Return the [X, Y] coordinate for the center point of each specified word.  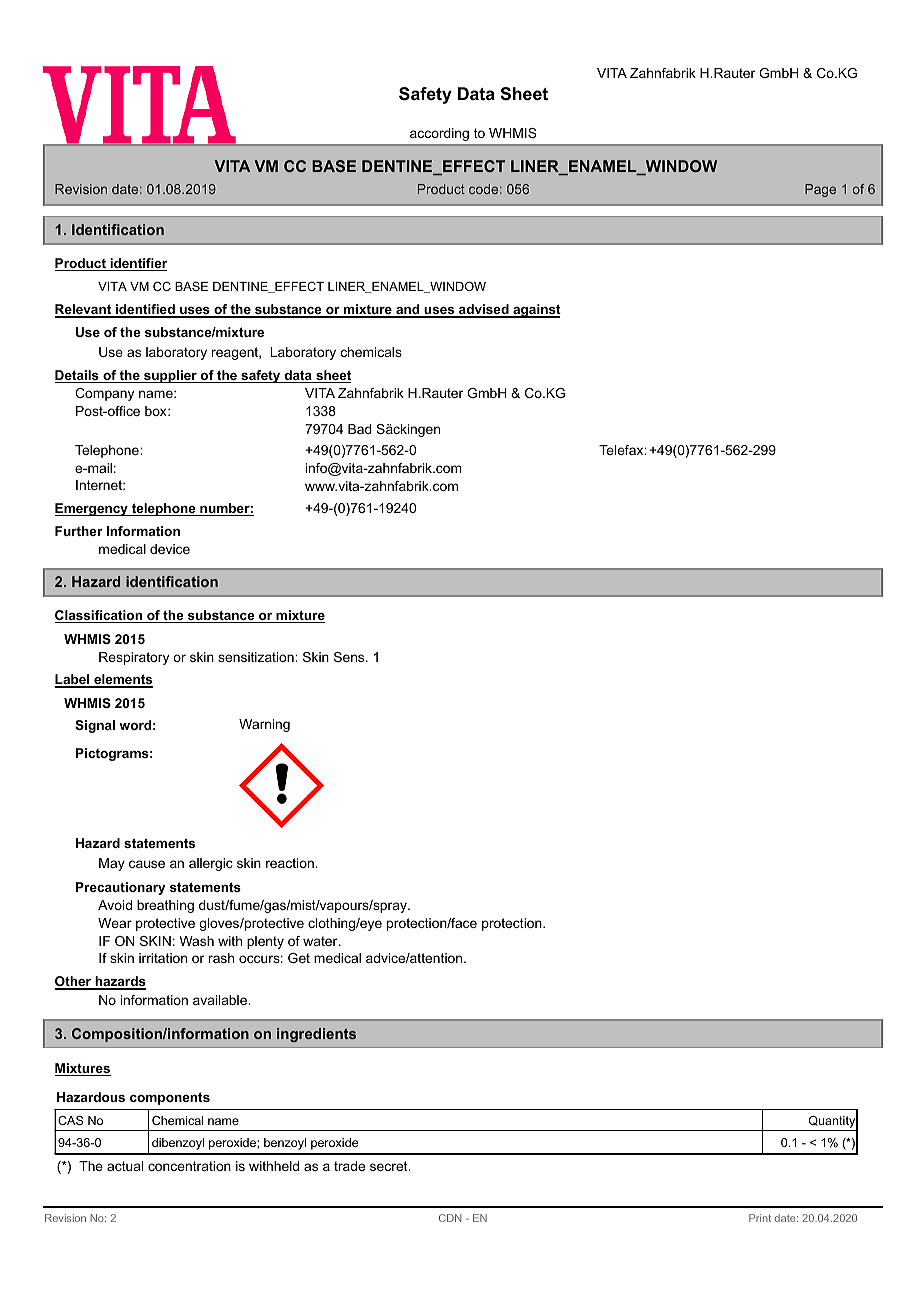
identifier [137, 264]
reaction [291, 863]
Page [820, 190]
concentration [189, 1166]
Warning [264, 725]
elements [122, 681]
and [408, 310]
